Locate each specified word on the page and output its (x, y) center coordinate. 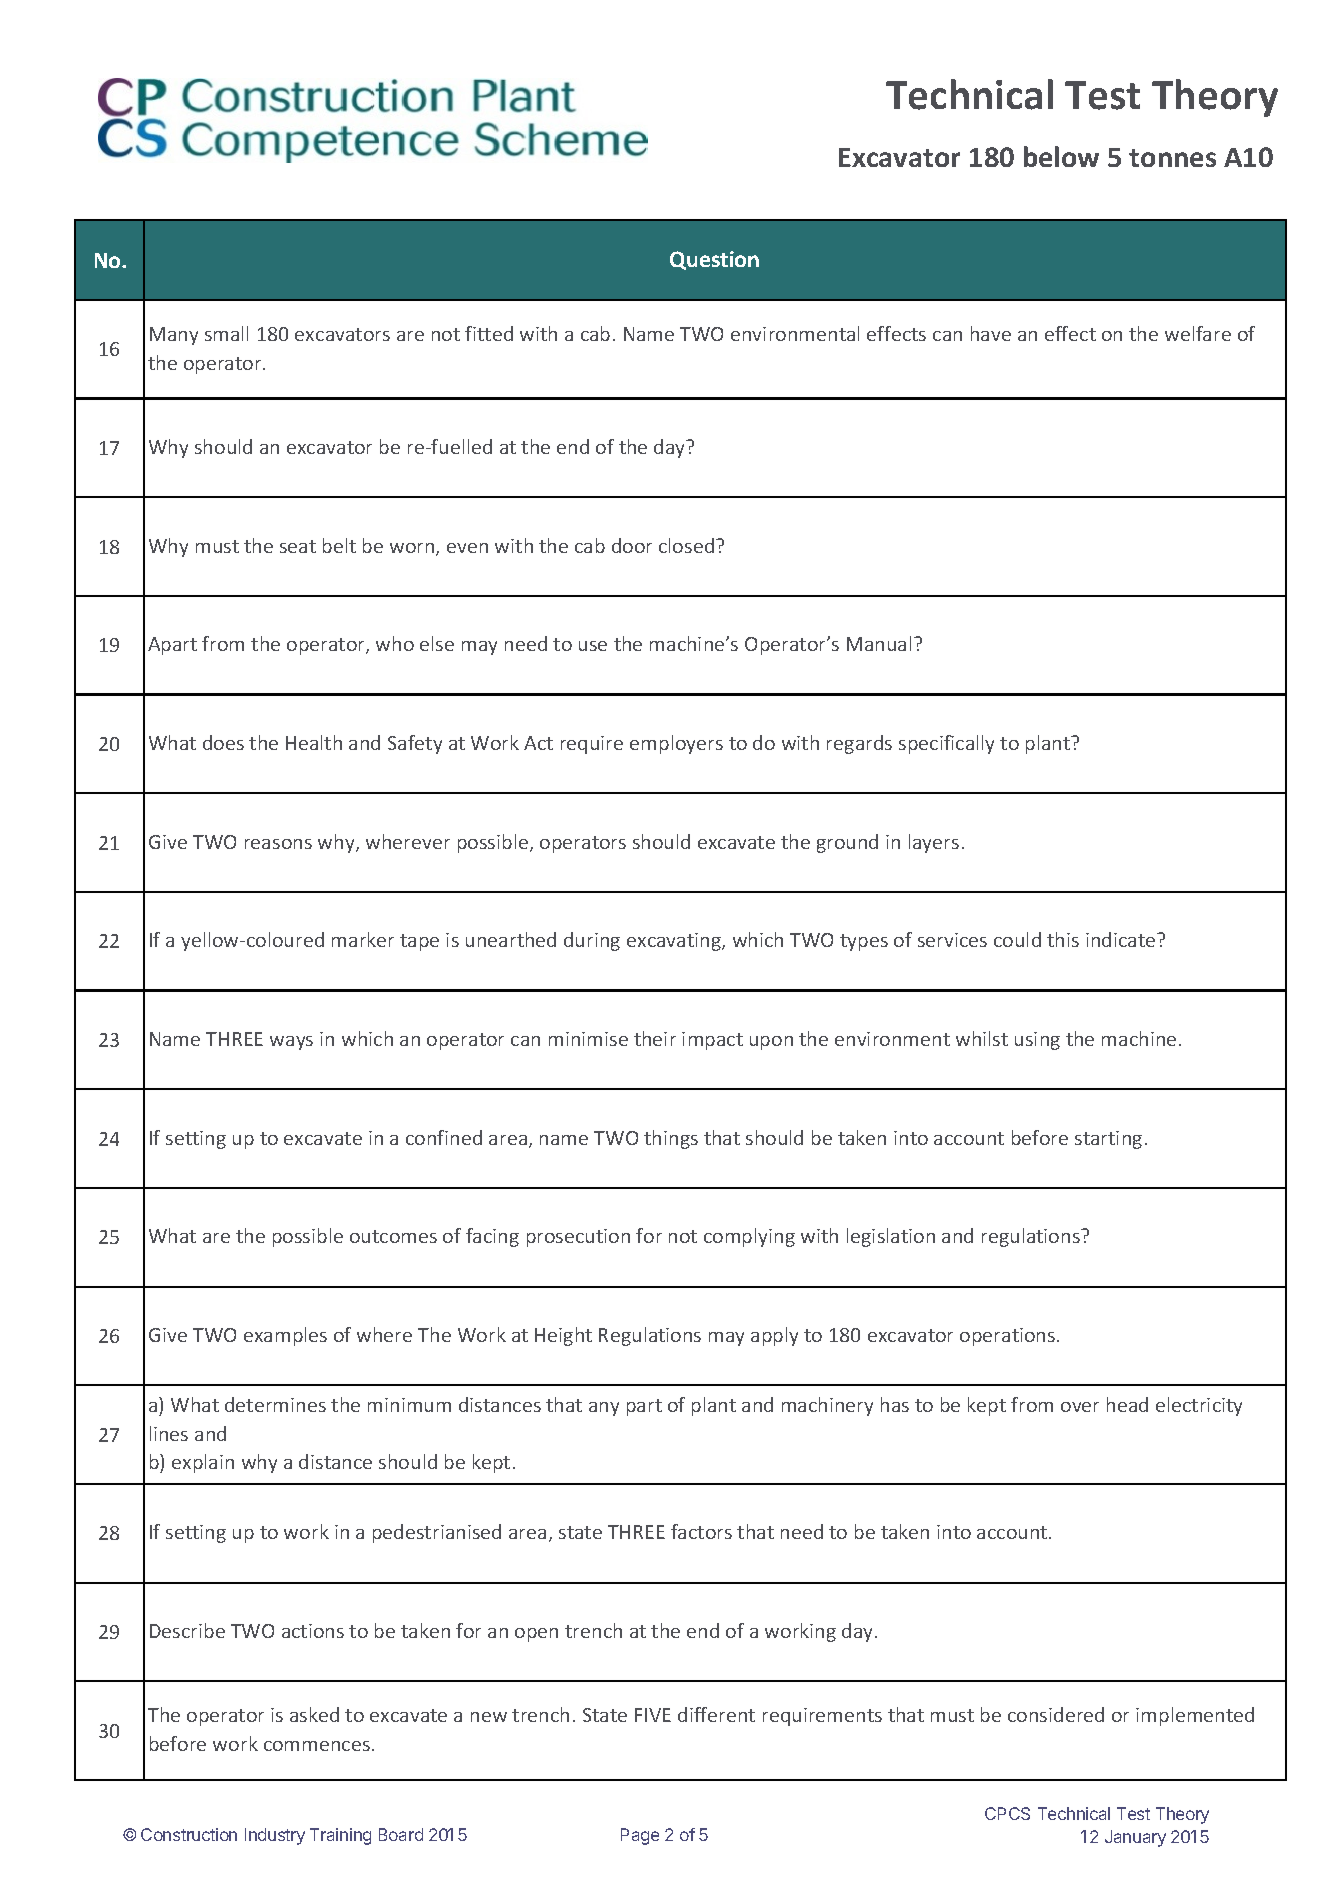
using (1037, 1041)
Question (714, 260)
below (1061, 156)
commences (317, 1746)
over (1080, 1407)
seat (298, 546)
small (226, 333)
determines (275, 1404)
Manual (879, 643)
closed (686, 545)
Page (640, 1836)
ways (291, 1043)
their (655, 1038)
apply (774, 1336)
